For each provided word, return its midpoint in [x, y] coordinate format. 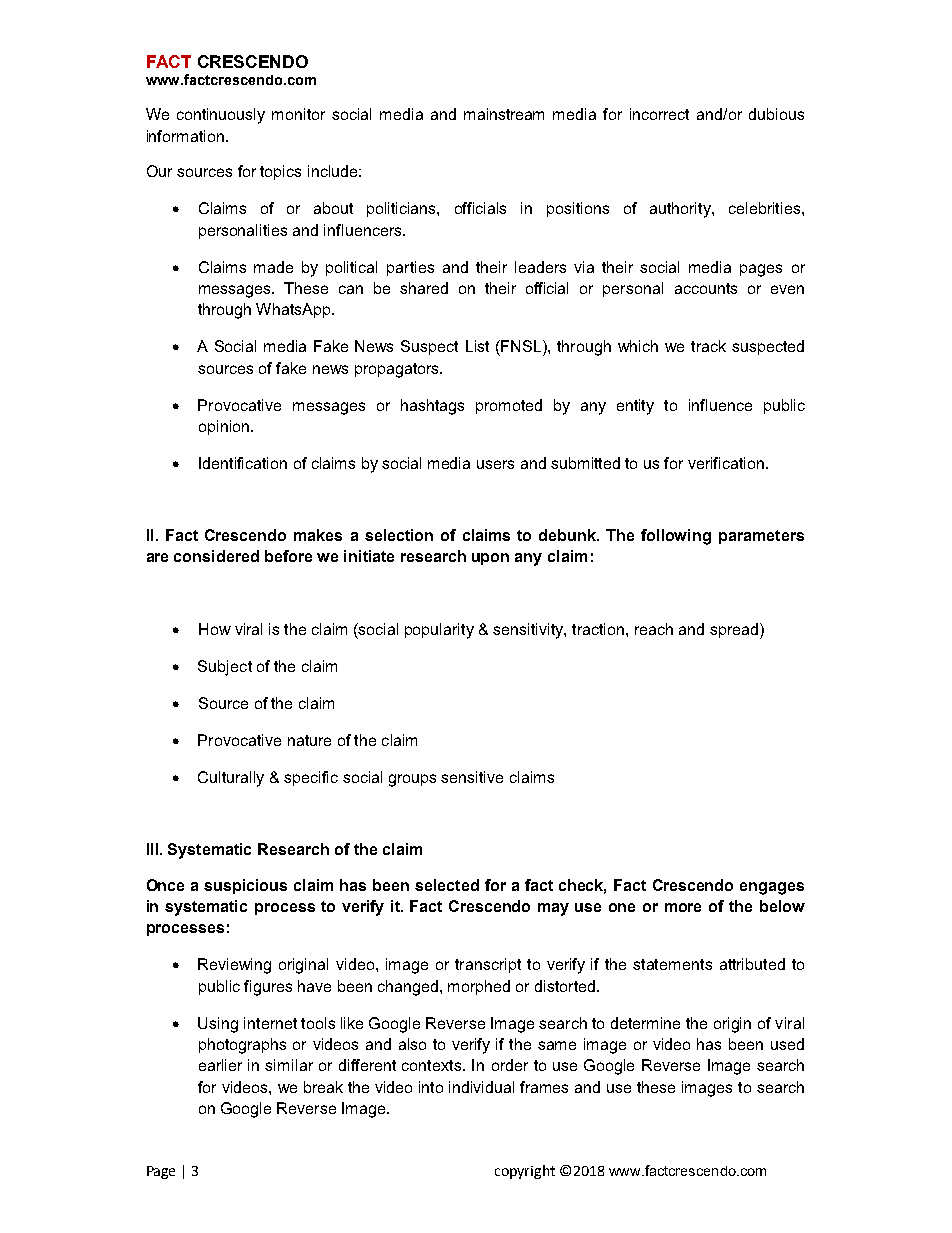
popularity [439, 631]
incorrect [659, 114]
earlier [220, 1065]
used [787, 1044]
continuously [221, 116]
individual [481, 1087]
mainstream [504, 114]
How [215, 629]
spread [735, 631]
